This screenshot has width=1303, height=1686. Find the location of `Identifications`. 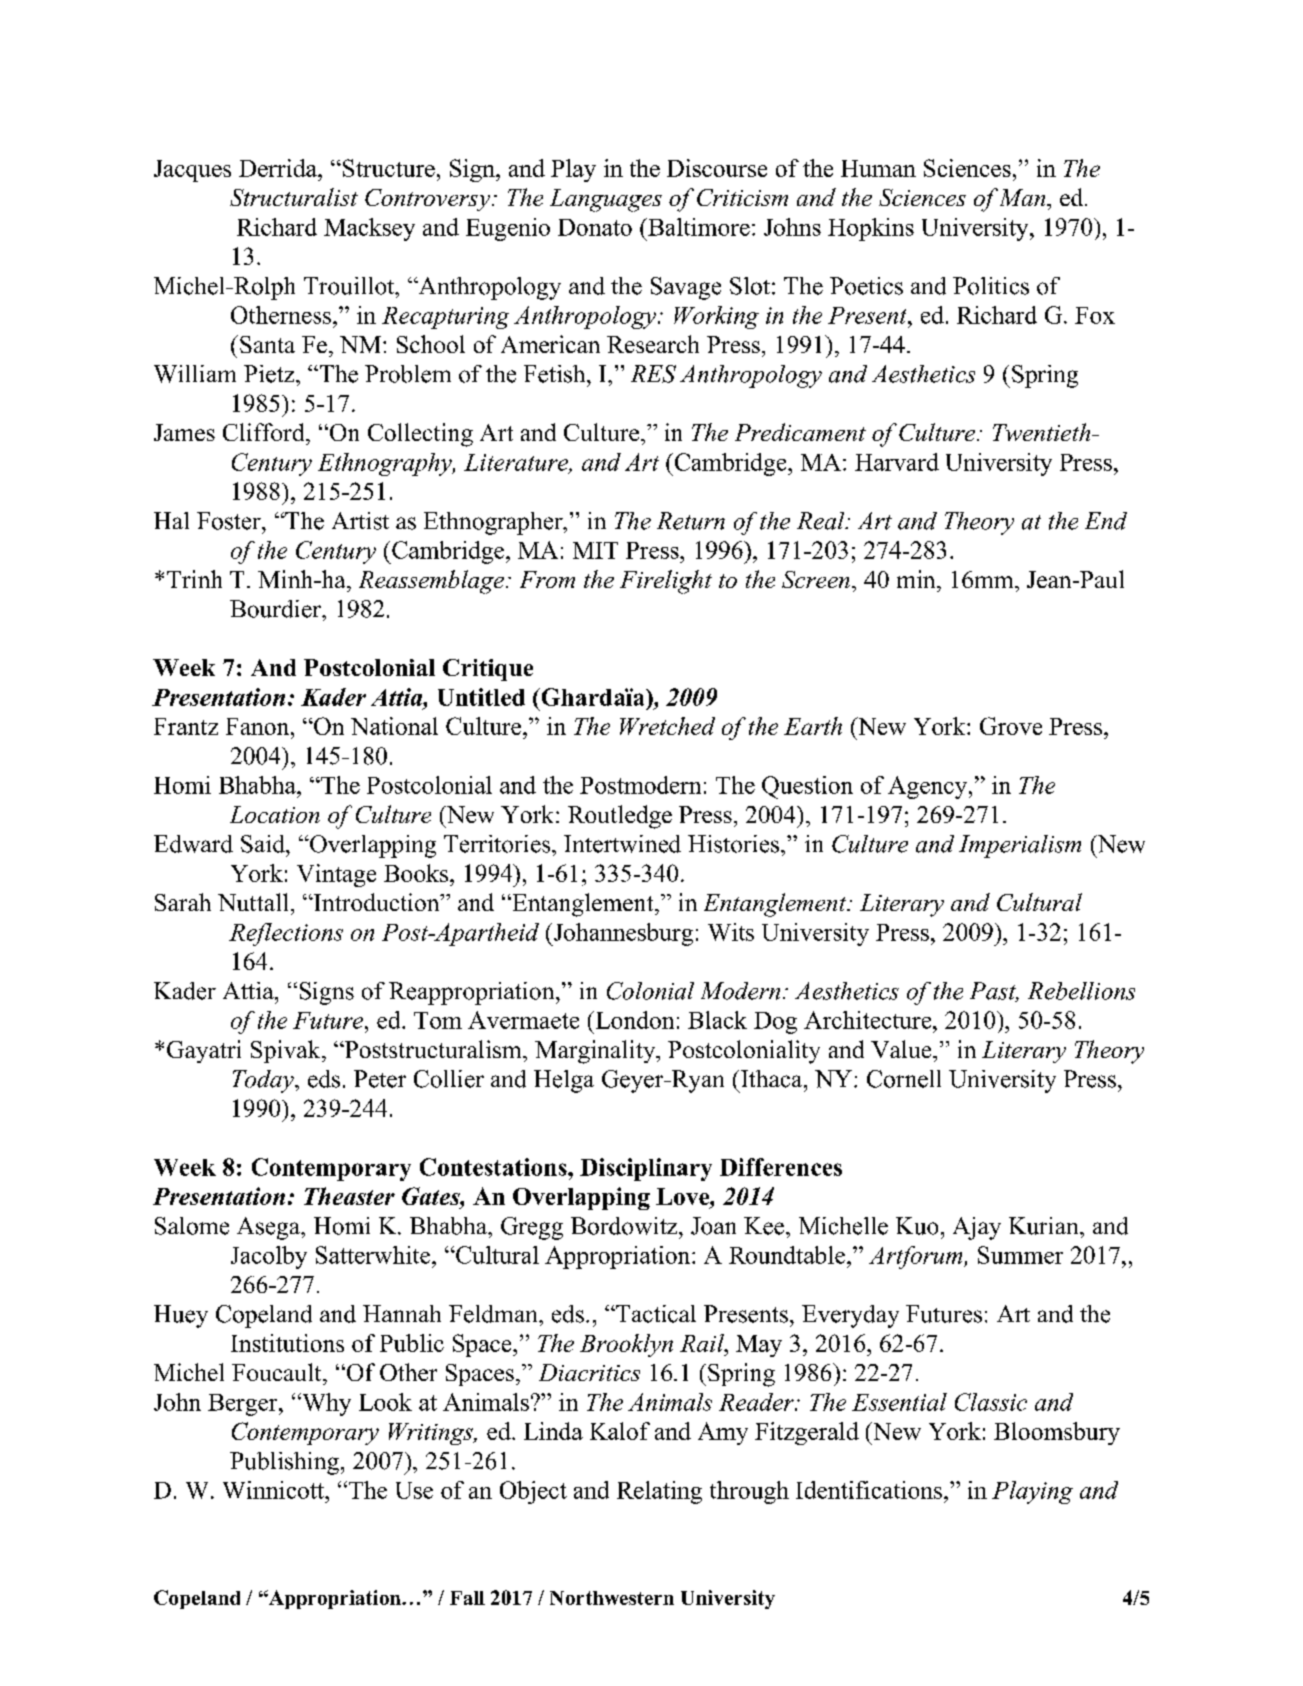

Identifications is located at coordinates (870, 1490).
